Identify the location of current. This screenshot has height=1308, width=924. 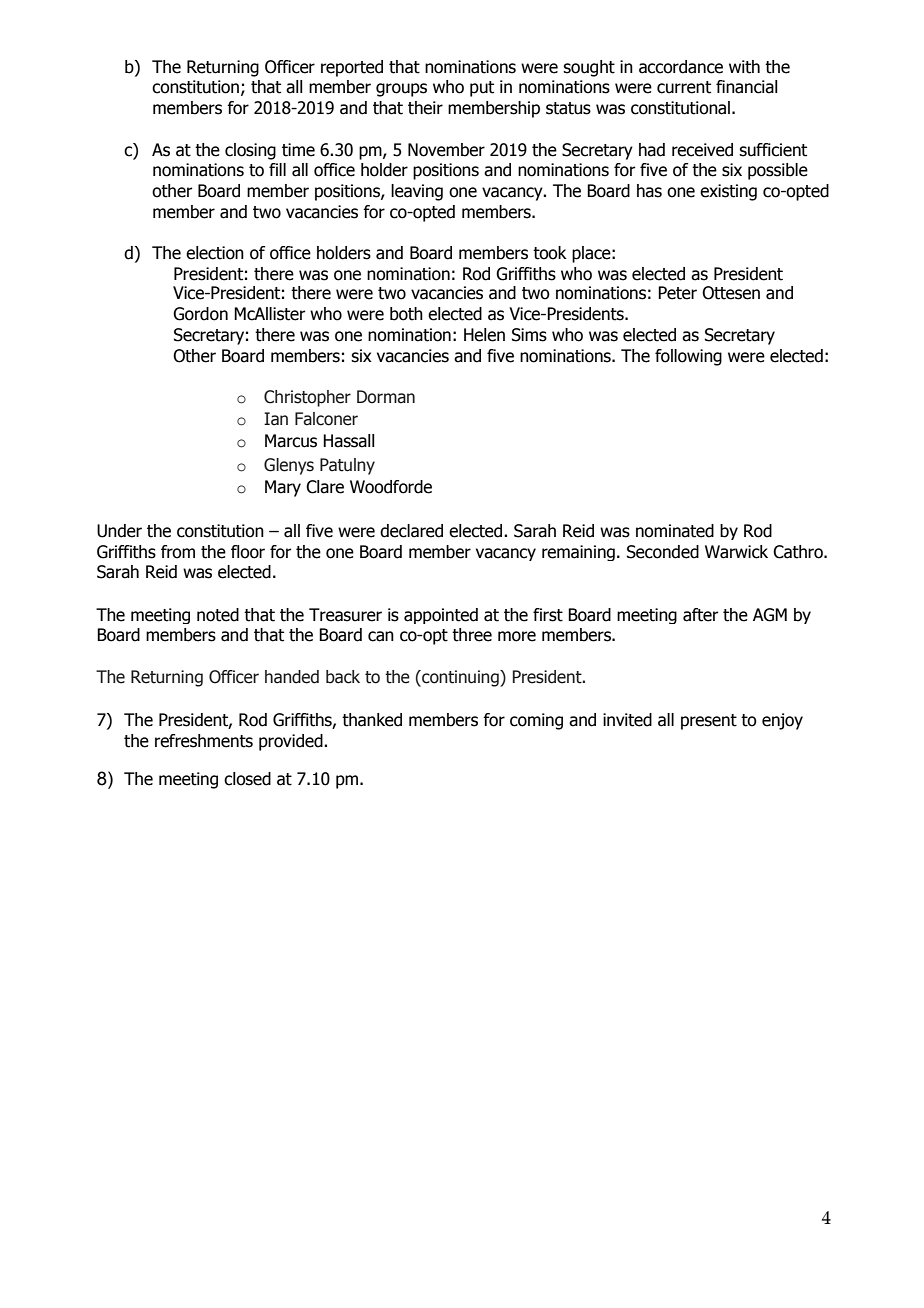
(684, 87).
